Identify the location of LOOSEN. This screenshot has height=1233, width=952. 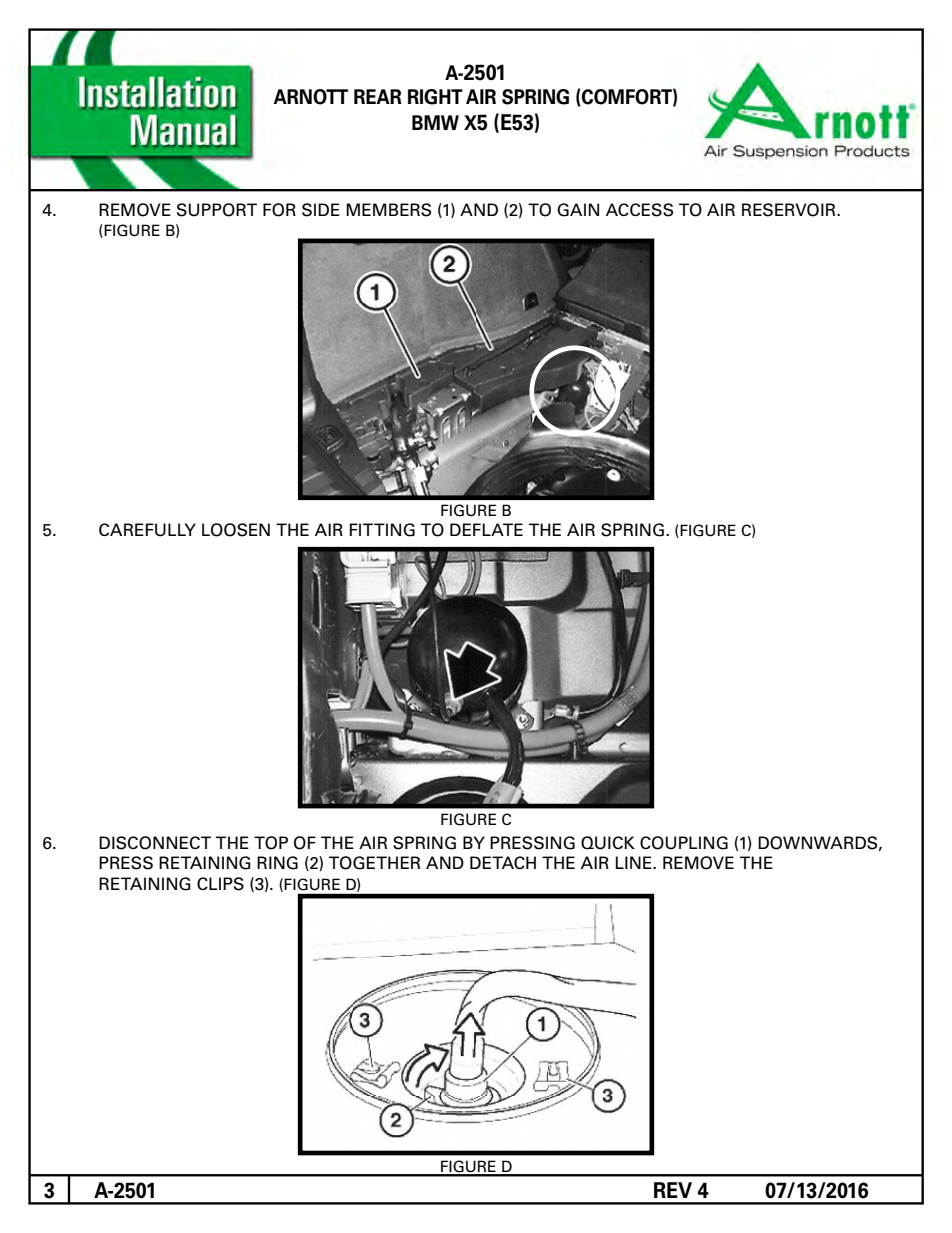
(236, 530).
